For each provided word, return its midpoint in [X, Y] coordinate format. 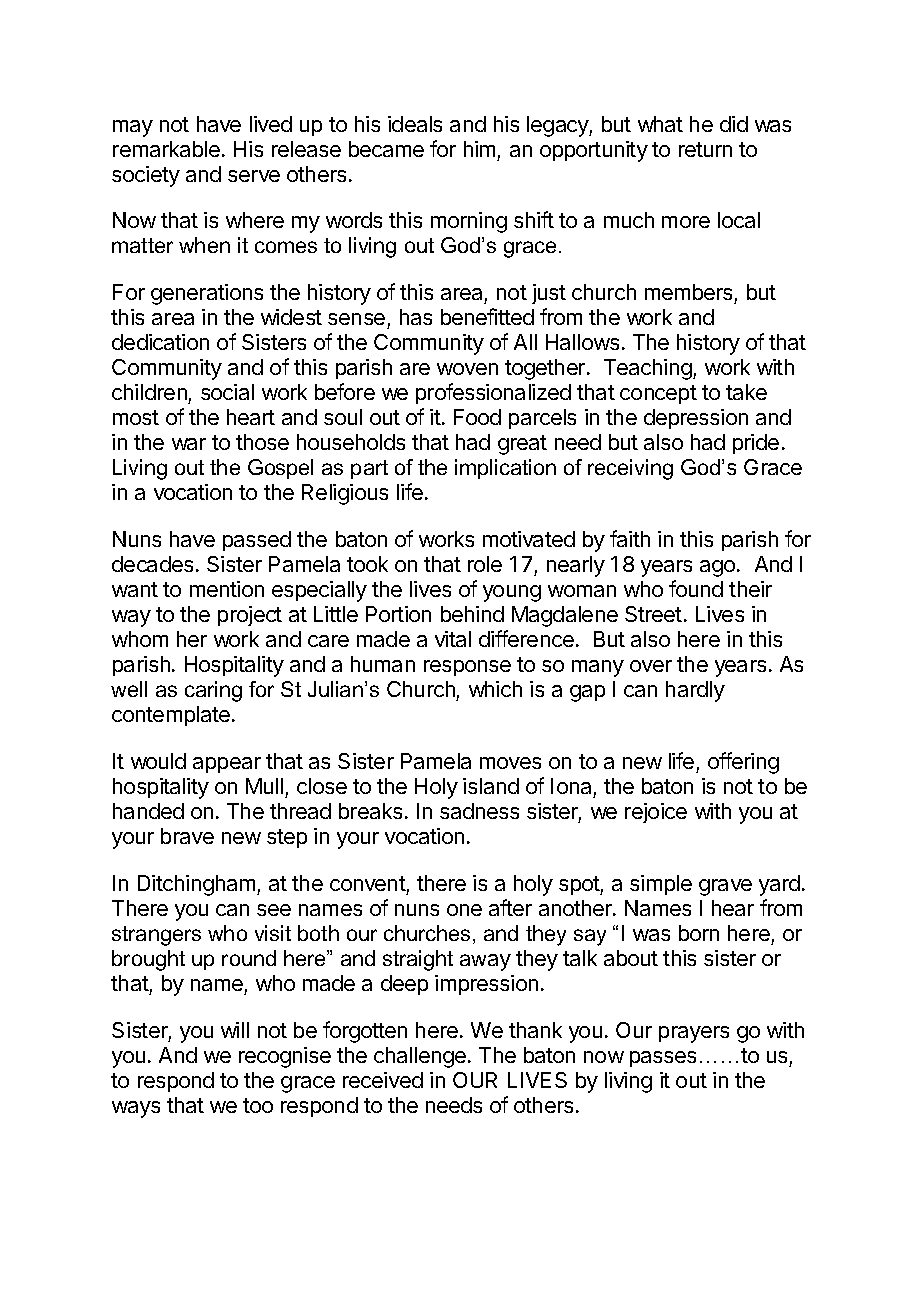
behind [472, 614]
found [696, 588]
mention [227, 589]
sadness [479, 811]
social [227, 392]
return [705, 149]
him [479, 149]
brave [187, 836]
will [235, 1030]
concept [658, 394]
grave [725, 887]
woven [467, 369]
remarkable [166, 149]
